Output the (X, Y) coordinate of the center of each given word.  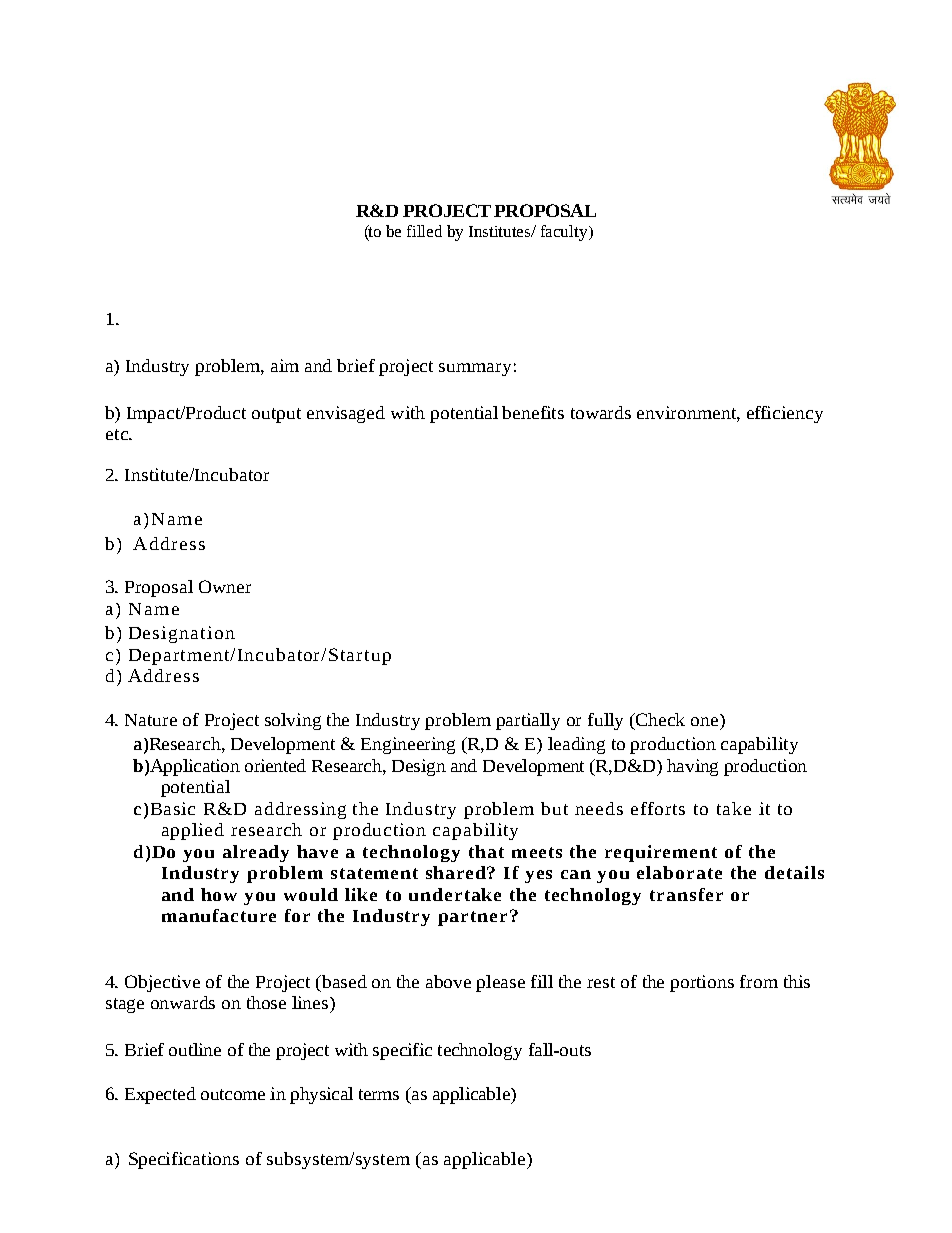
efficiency (785, 414)
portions (702, 983)
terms (379, 1094)
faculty (565, 233)
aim (285, 365)
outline (195, 1049)
